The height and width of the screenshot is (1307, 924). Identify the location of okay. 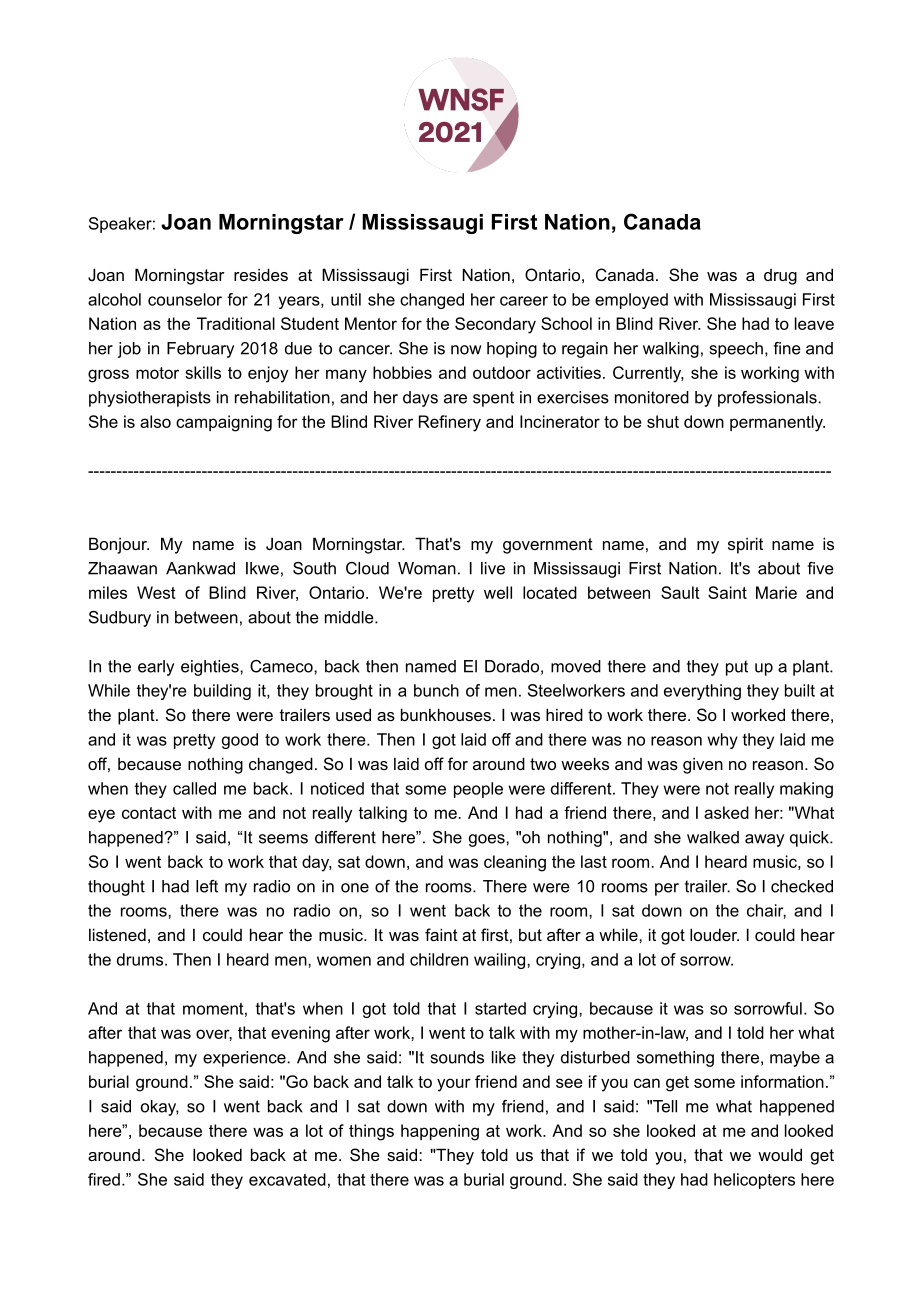
(160, 1108).
